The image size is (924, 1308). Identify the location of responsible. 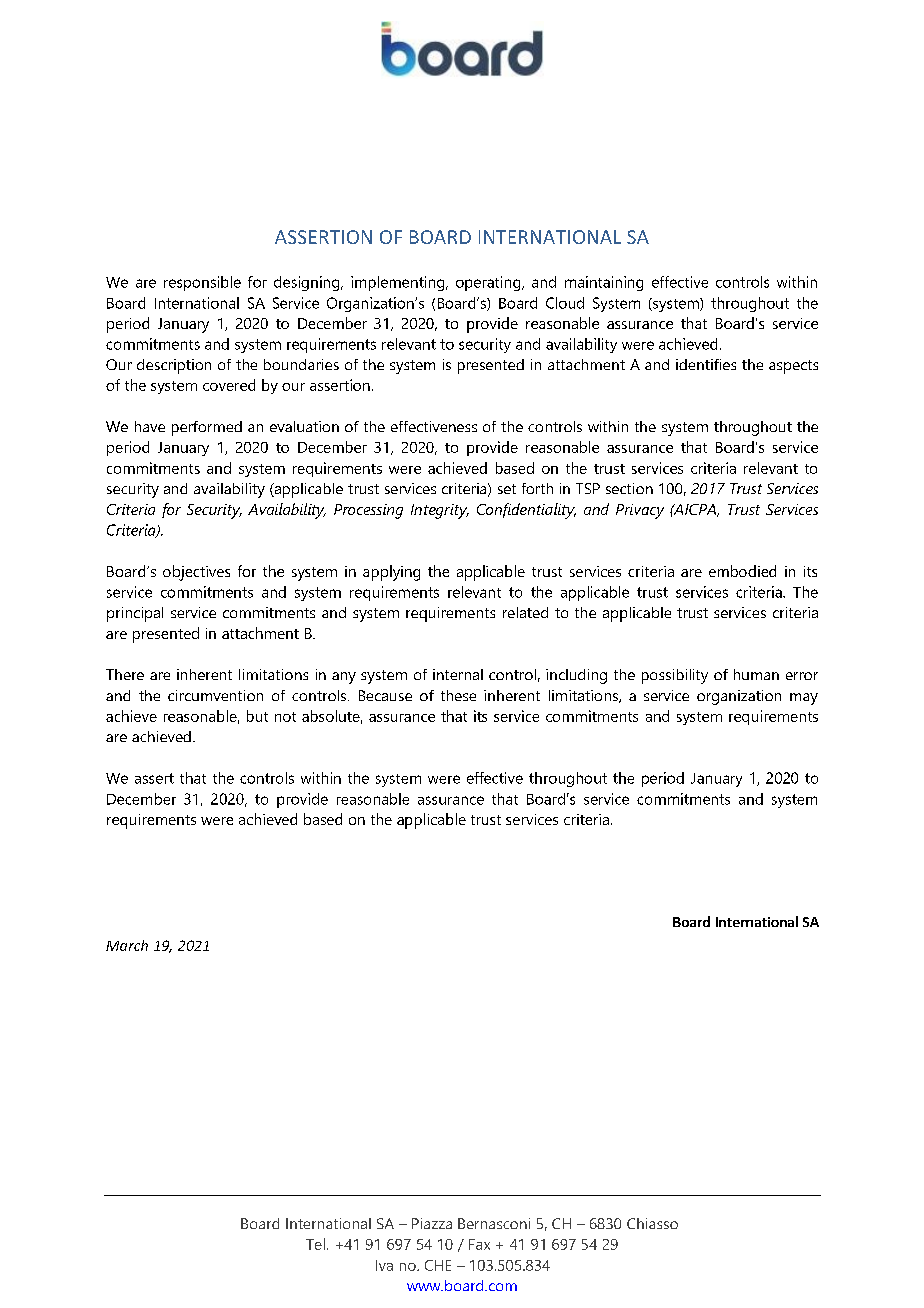
(202, 283).
